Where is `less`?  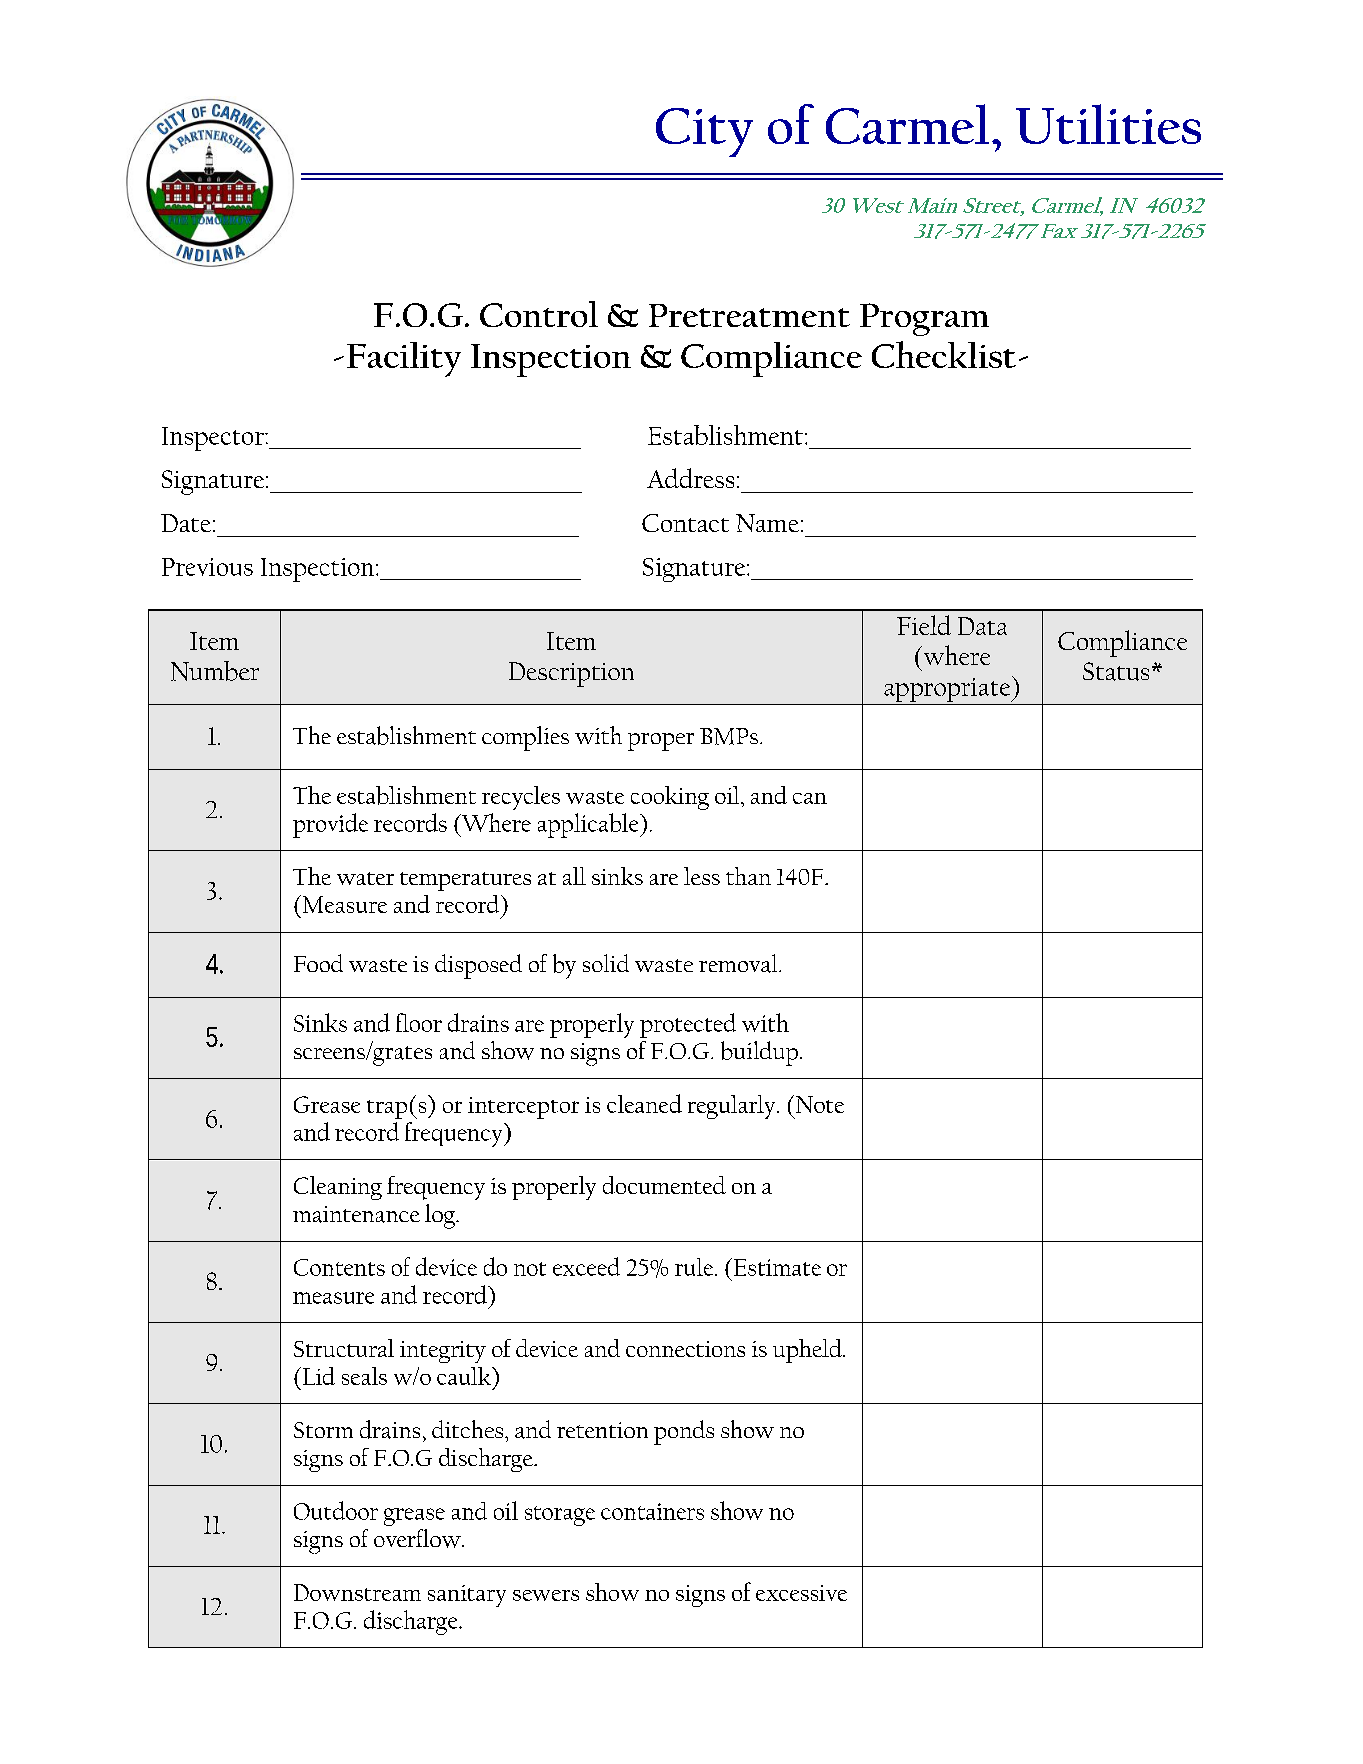
less is located at coordinates (702, 876).
